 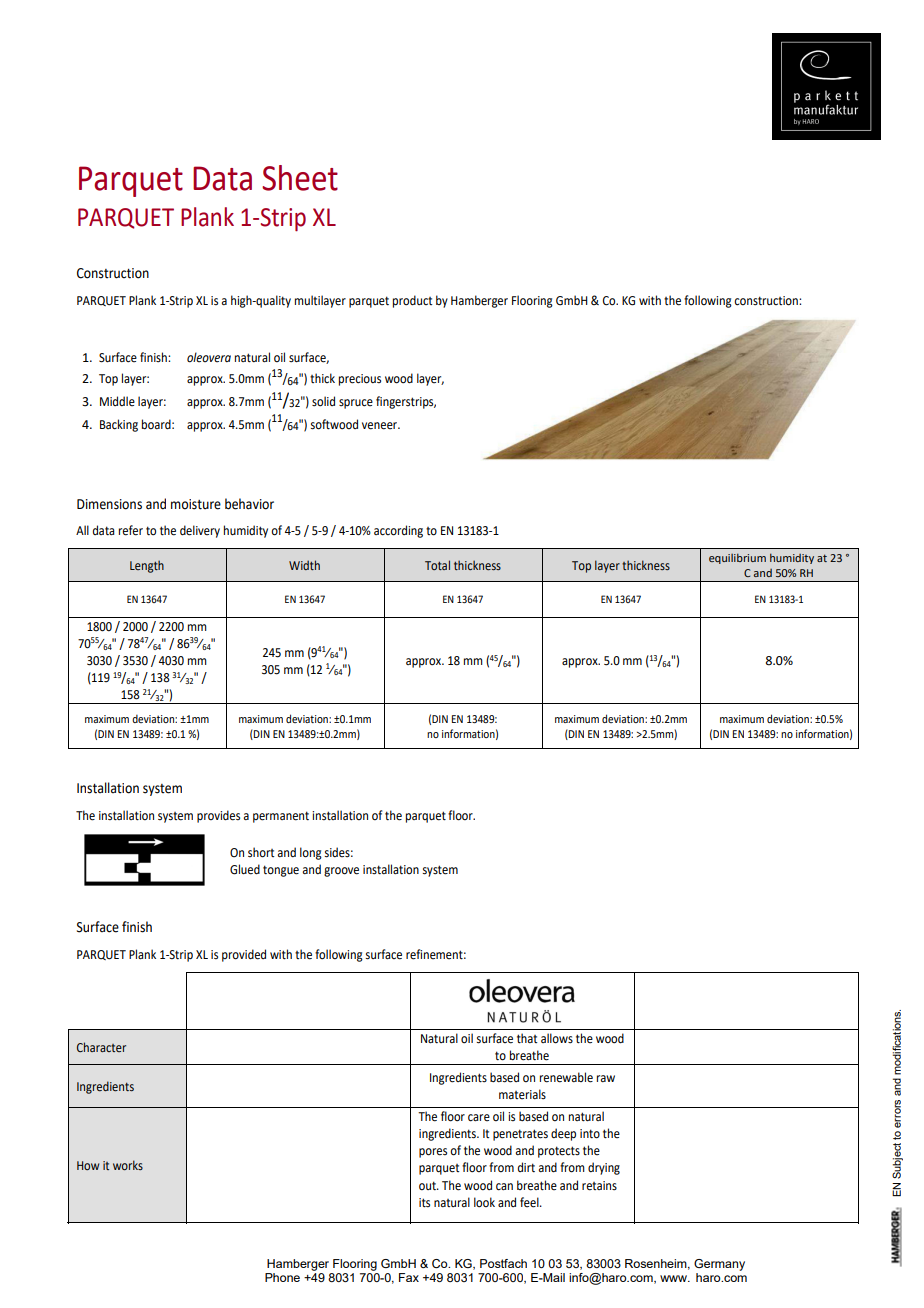 I want to click on product, so click(x=413, y=301).
